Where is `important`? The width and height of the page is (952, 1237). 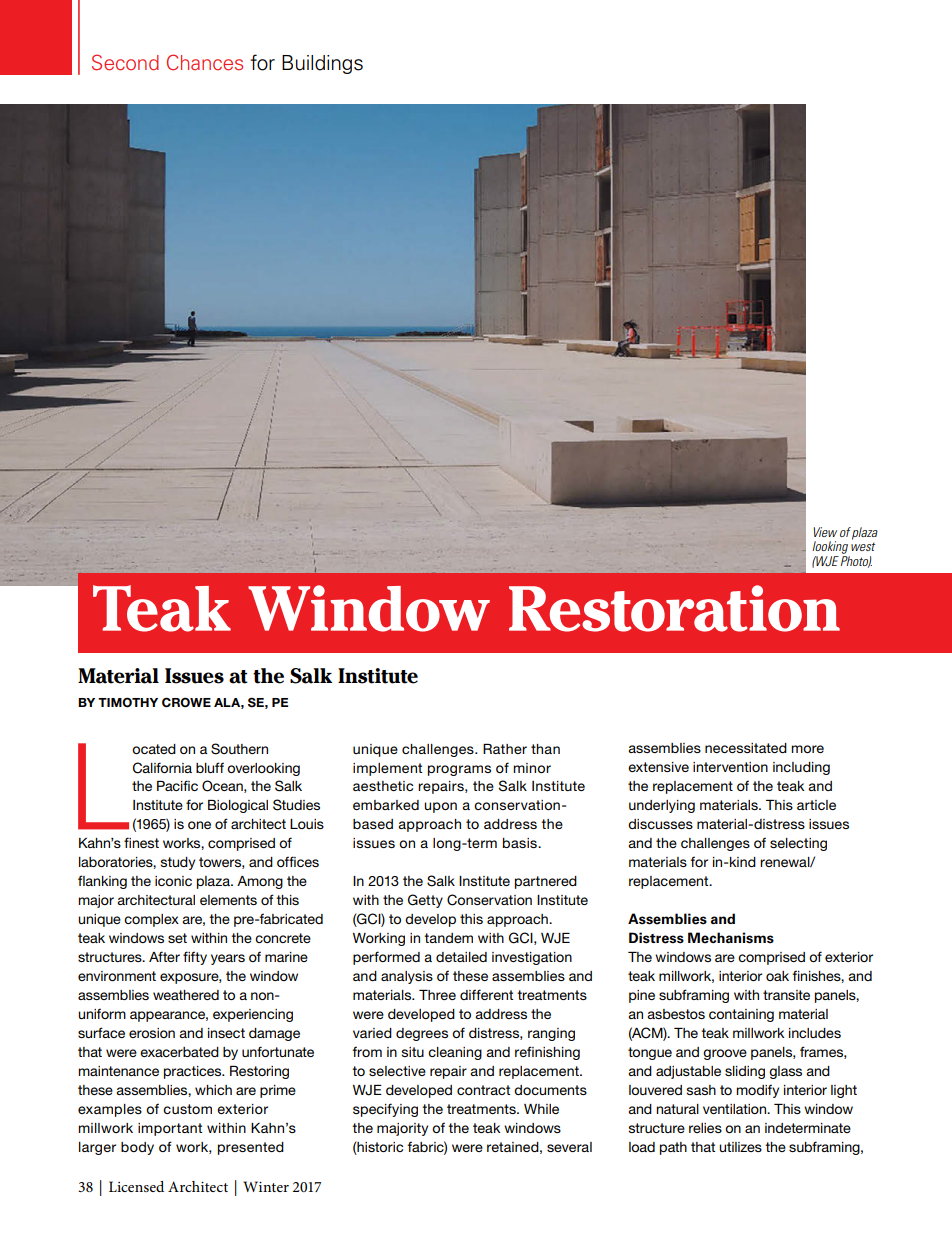
important is located at coordinates (170, 1129).
